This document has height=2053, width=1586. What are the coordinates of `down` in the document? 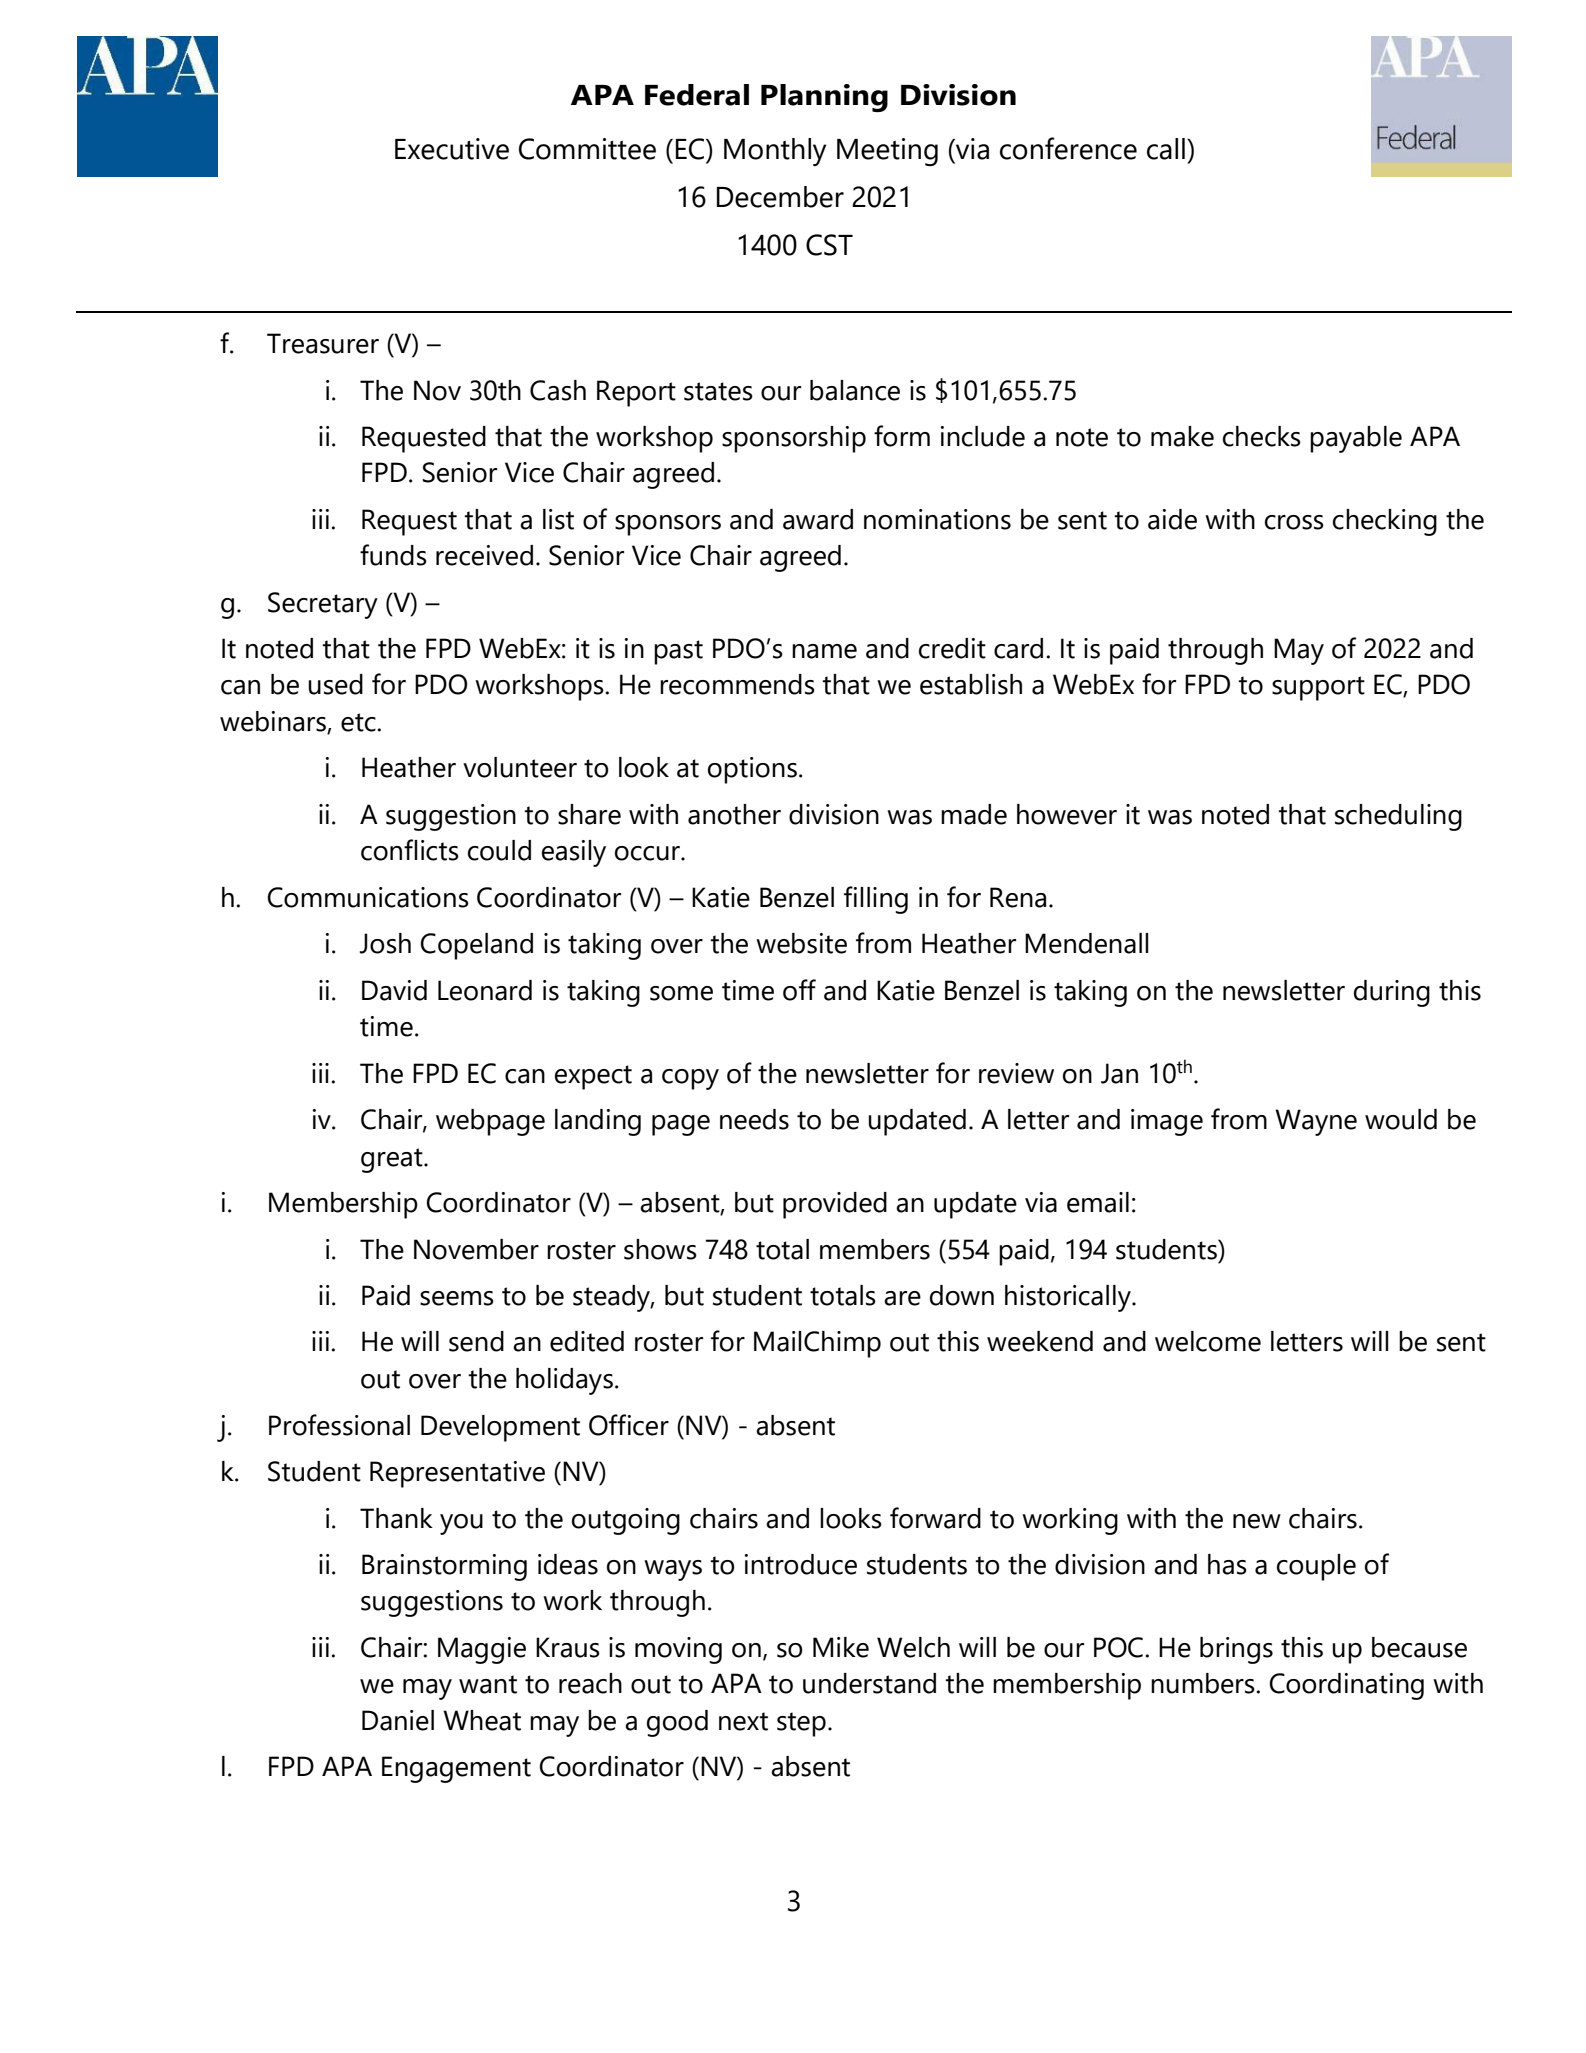 It's located at (962, 1295).
